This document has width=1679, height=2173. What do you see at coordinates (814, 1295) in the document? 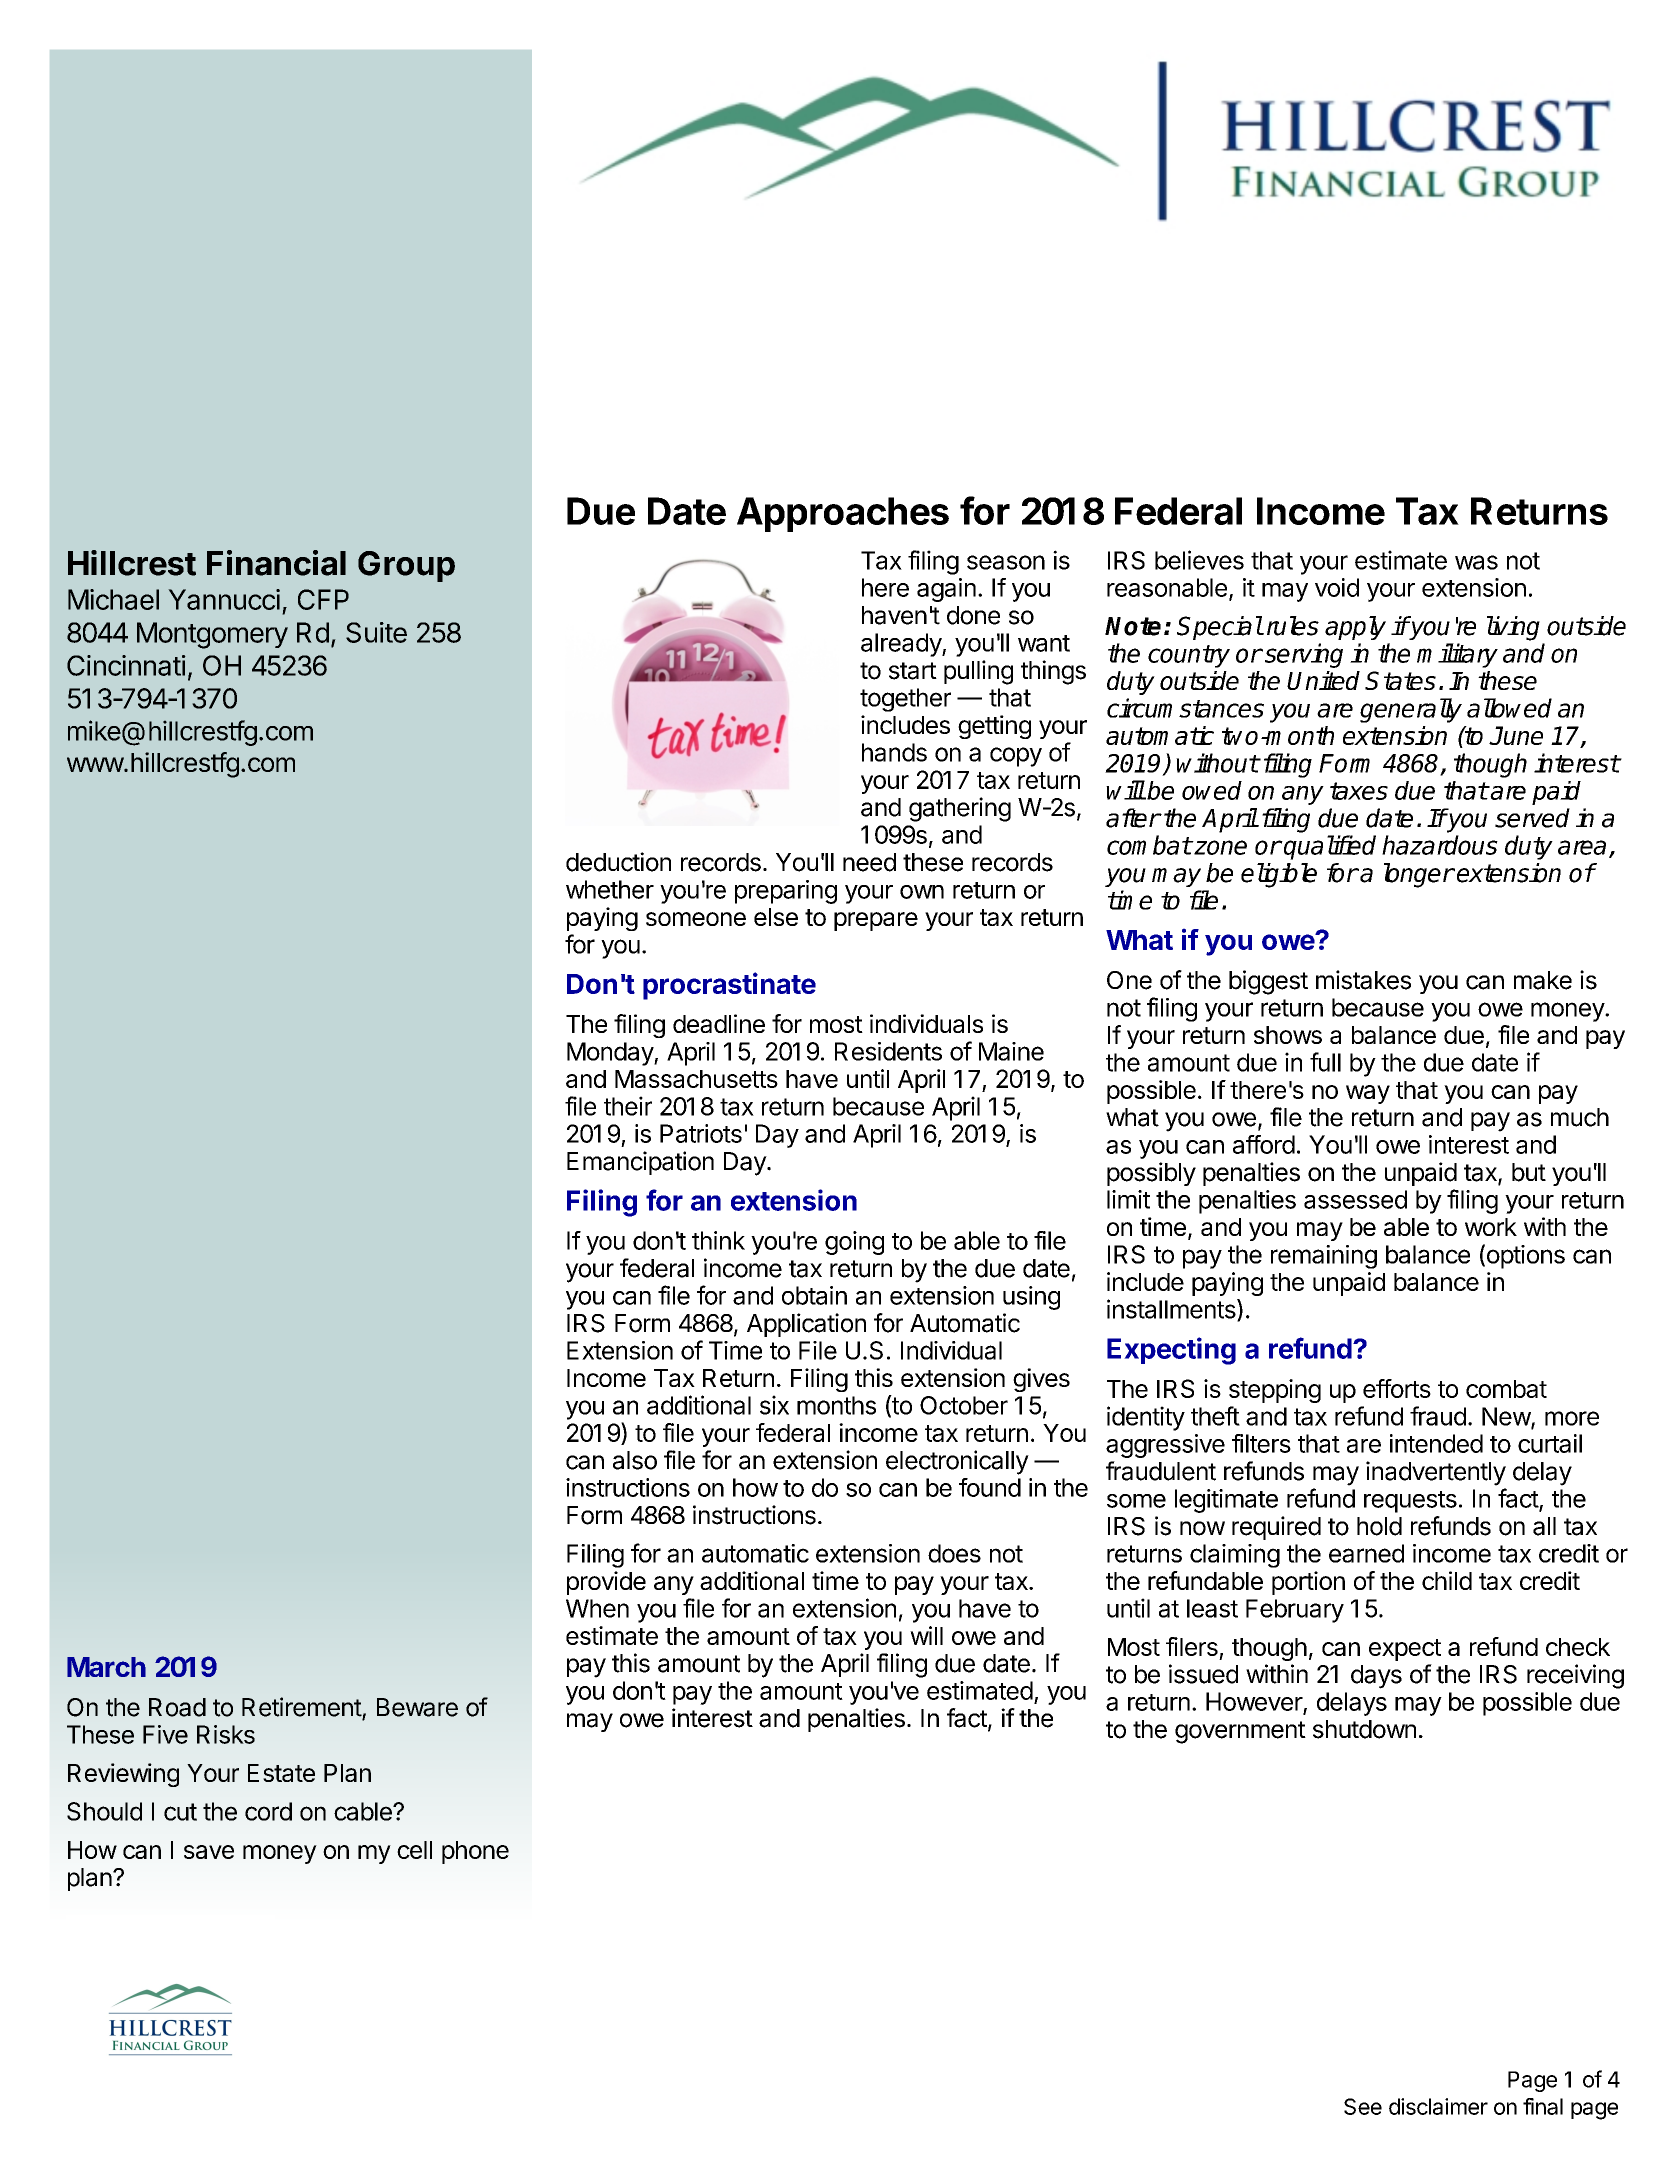
I see `obtain` at bounding box center [814, 1295].
